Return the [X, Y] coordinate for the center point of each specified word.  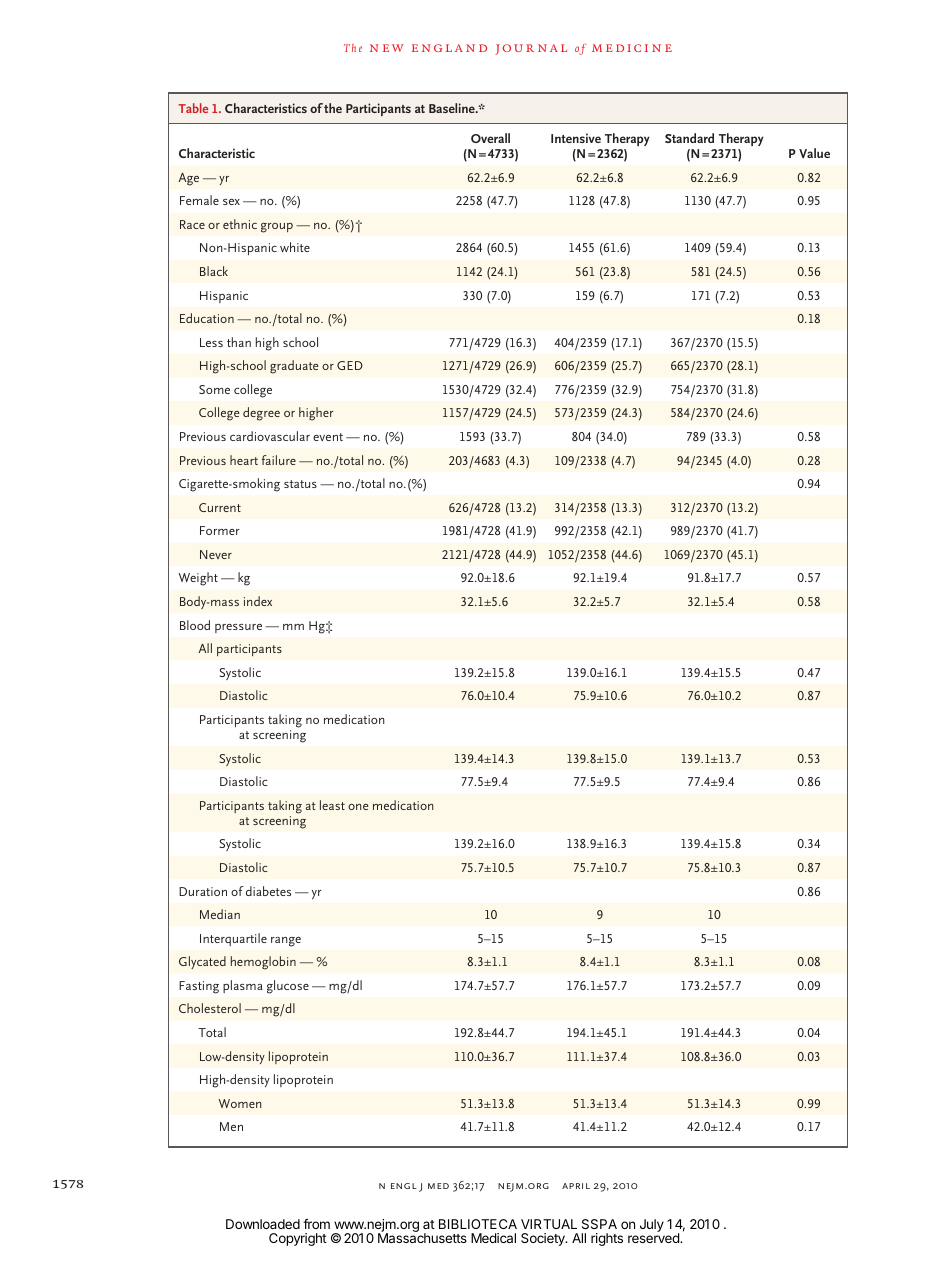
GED [350, 365]
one [358, 807]
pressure [238, 628]
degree [261, 414]
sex [231, 202]
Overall [490, 138]
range [286, 942]
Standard [689, 138]
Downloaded [263, 1224]
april [576, 1186]
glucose [288, 987]
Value [814, 153]
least [332, 805]
